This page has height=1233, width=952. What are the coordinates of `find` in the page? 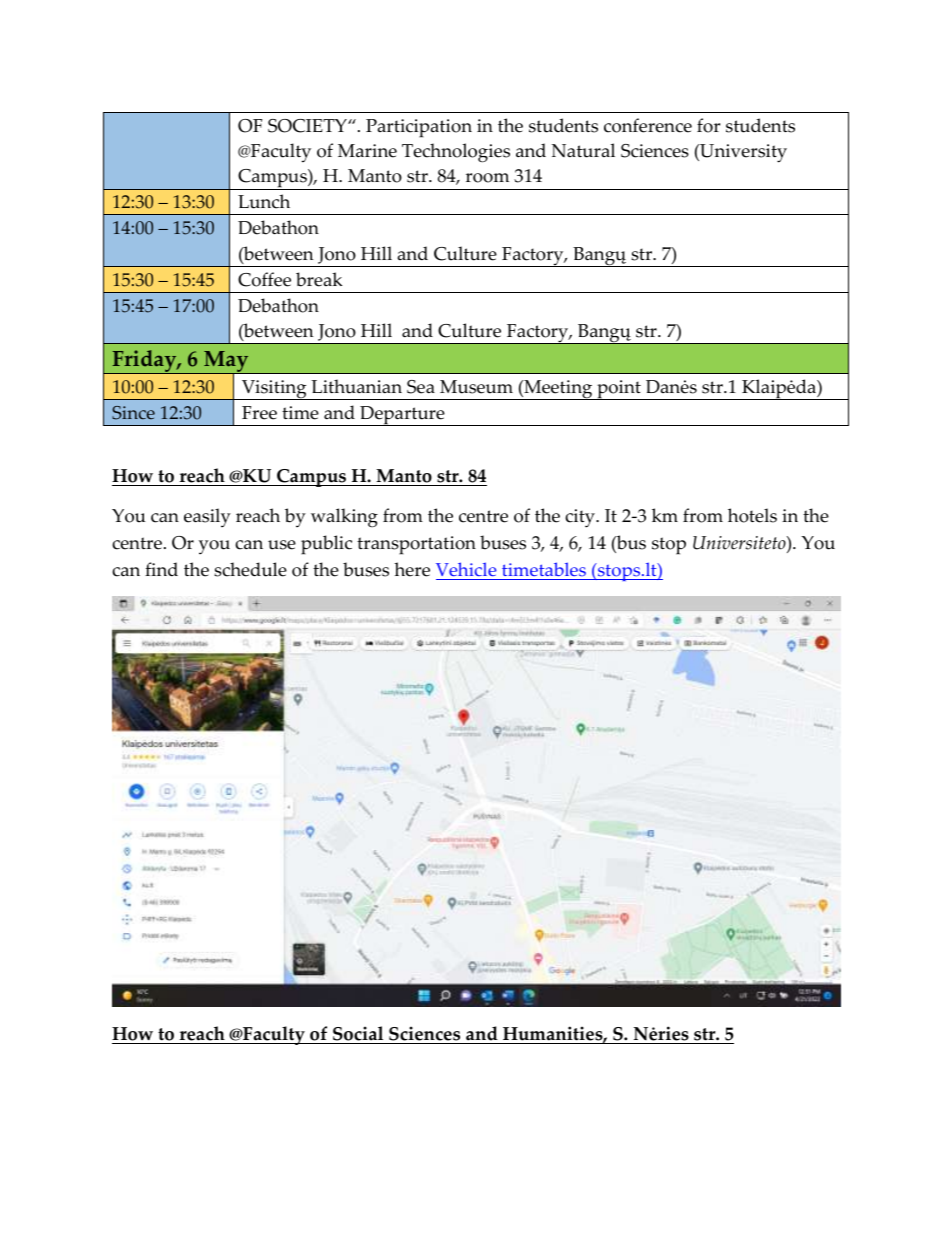 It's located at (161, 569).
